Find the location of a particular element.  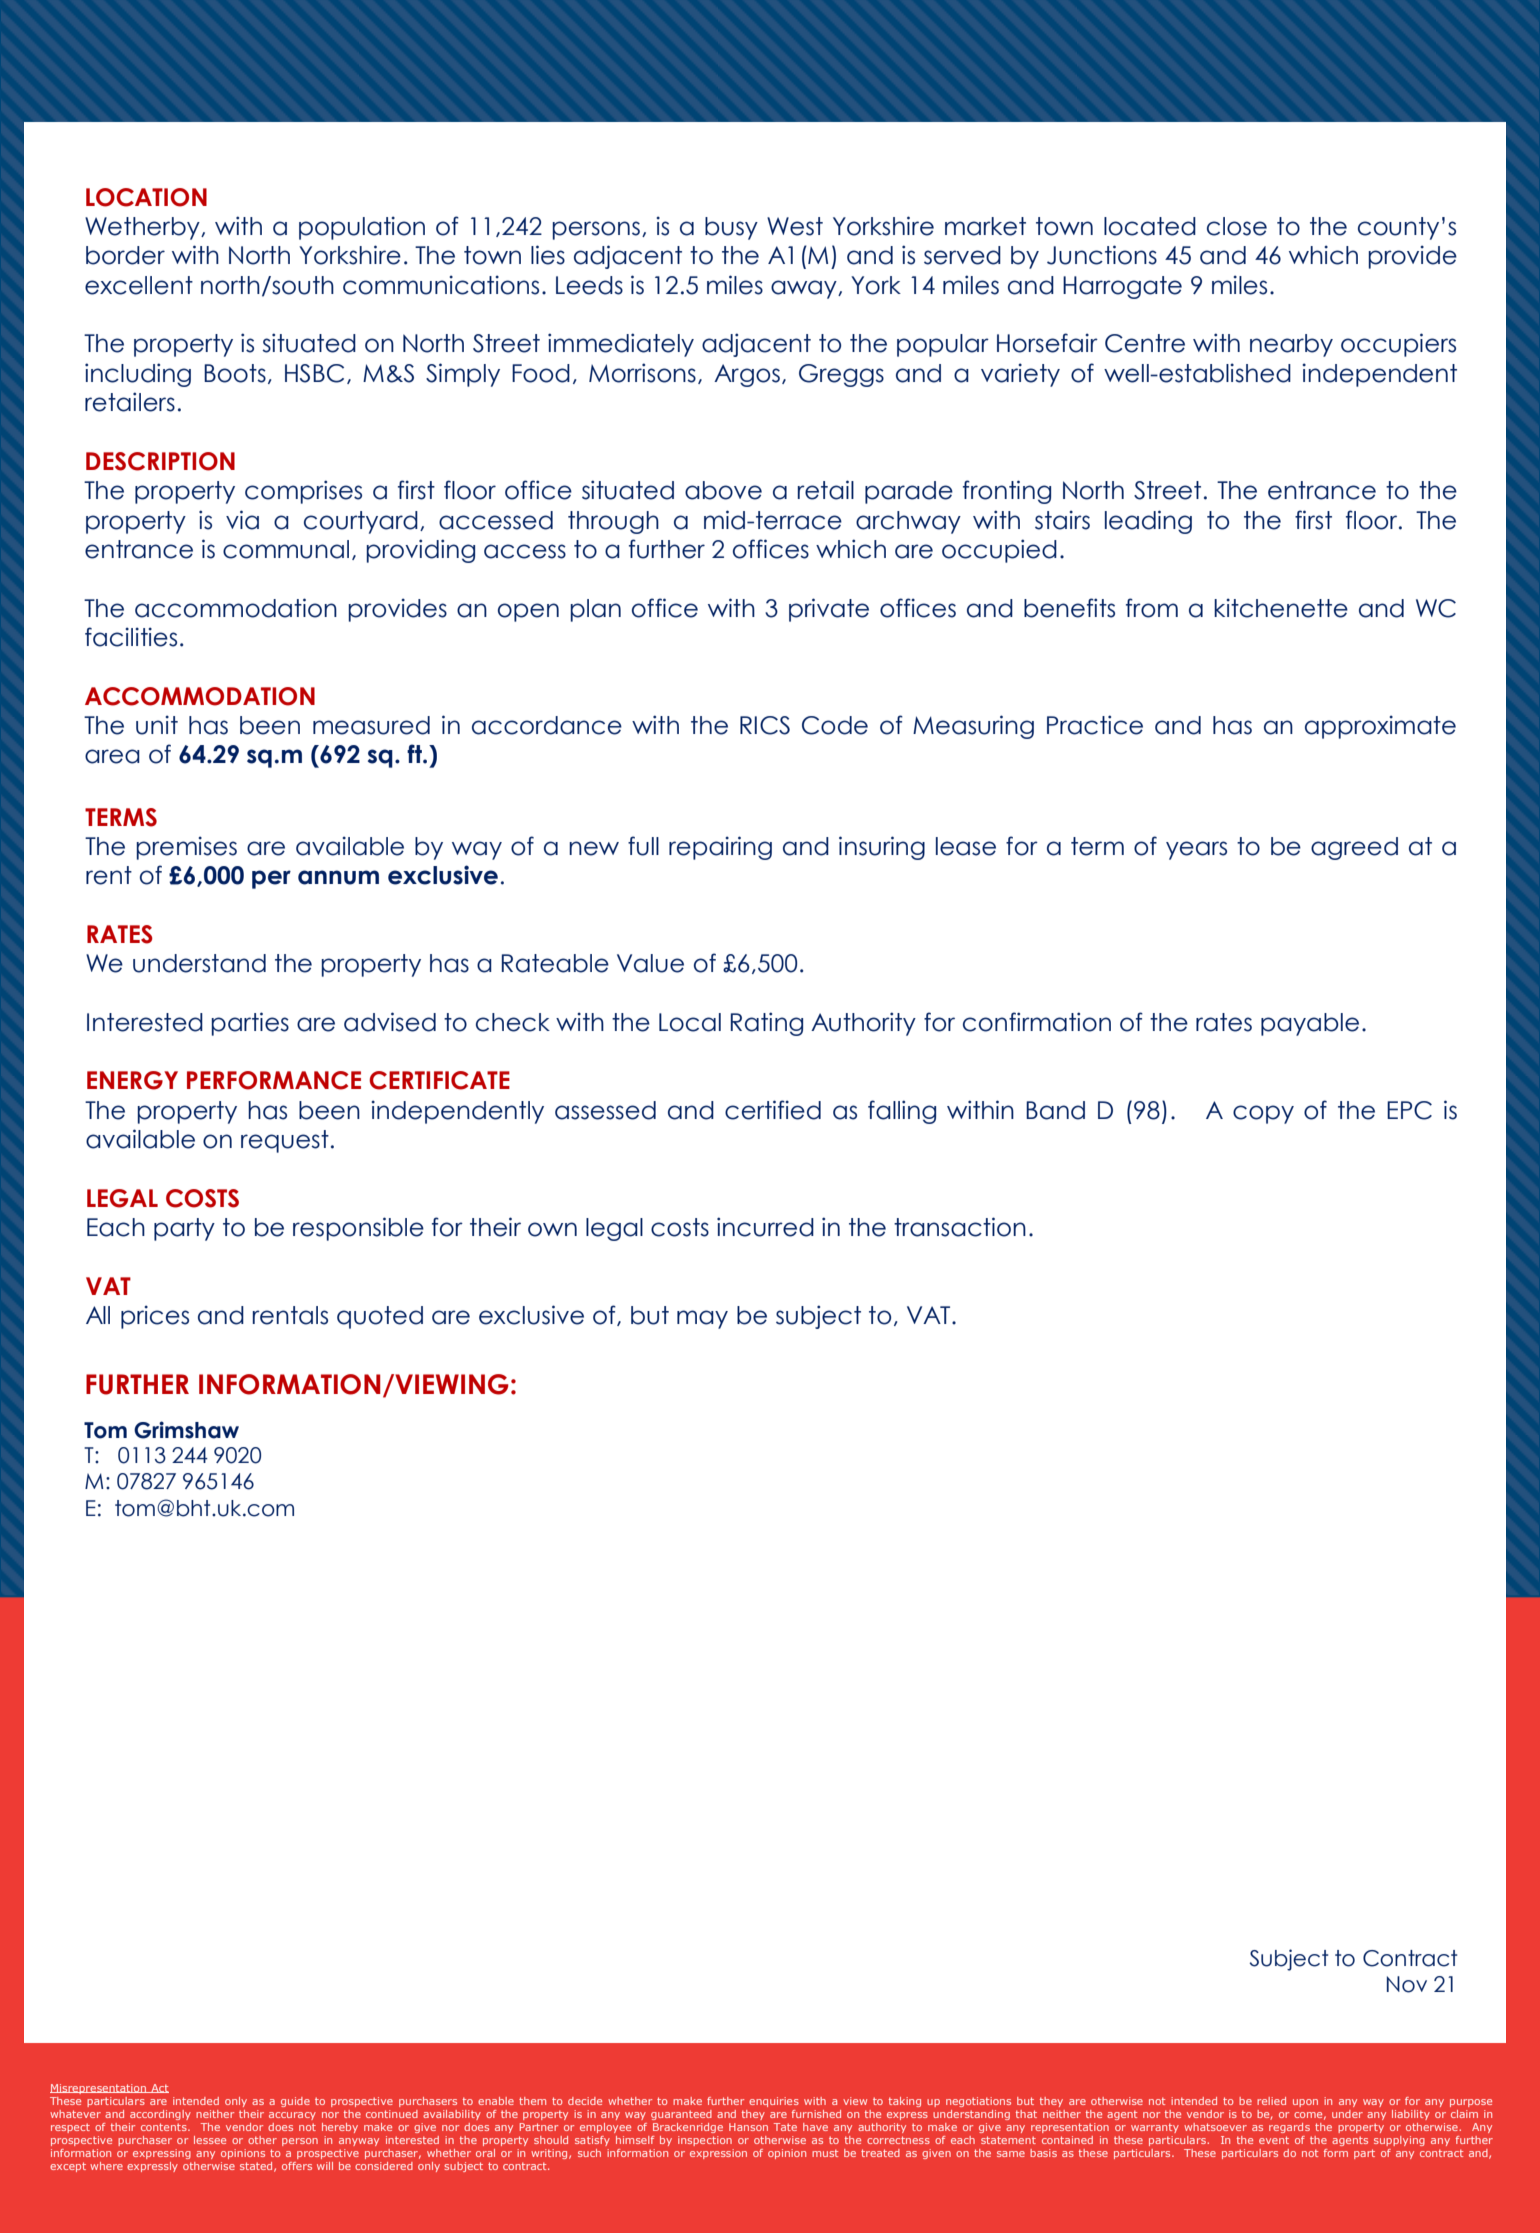

may is located at coordinates (702, 1319).
